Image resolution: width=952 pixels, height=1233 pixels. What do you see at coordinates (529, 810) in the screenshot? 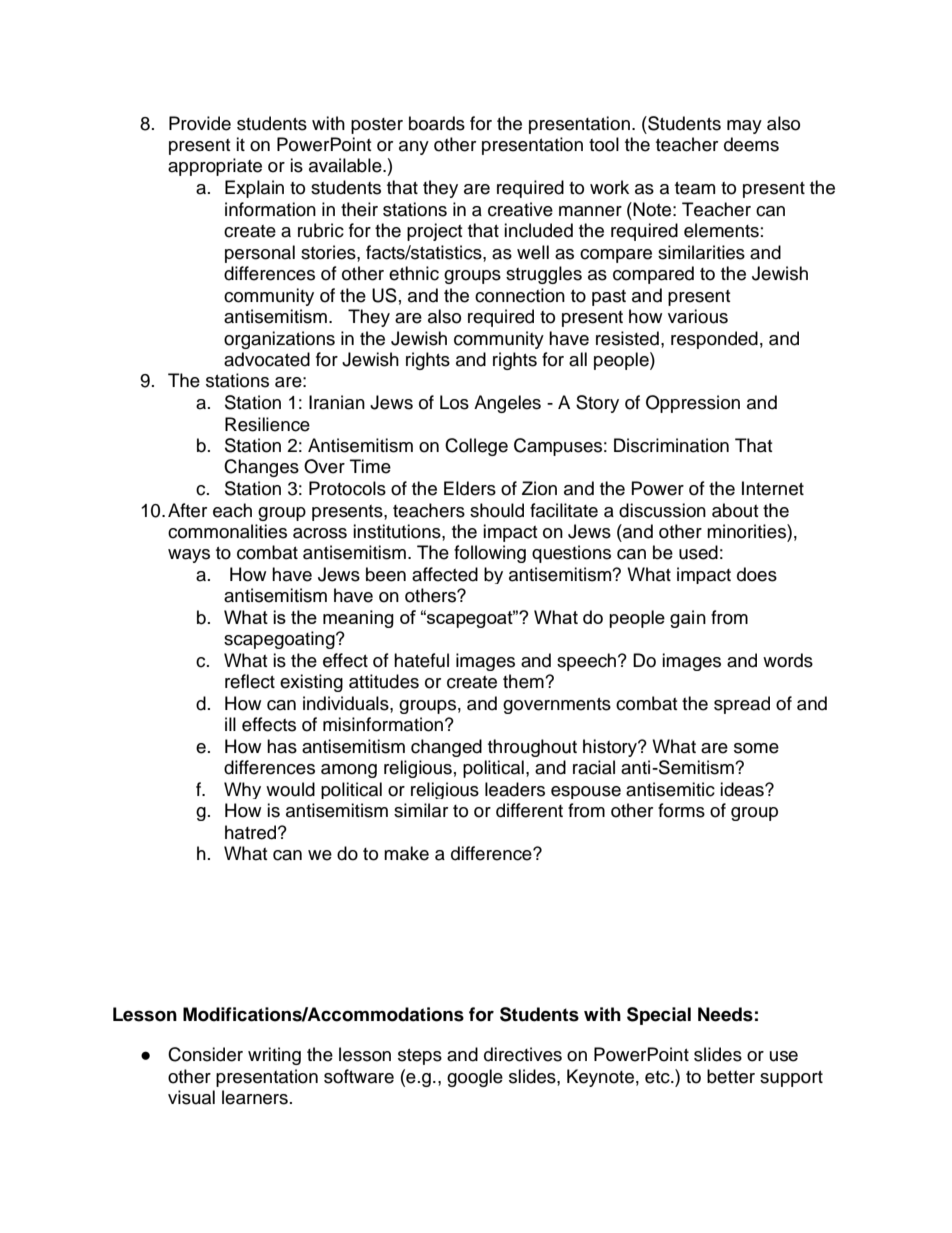
I see `different` at bounding box center [529, 810].
